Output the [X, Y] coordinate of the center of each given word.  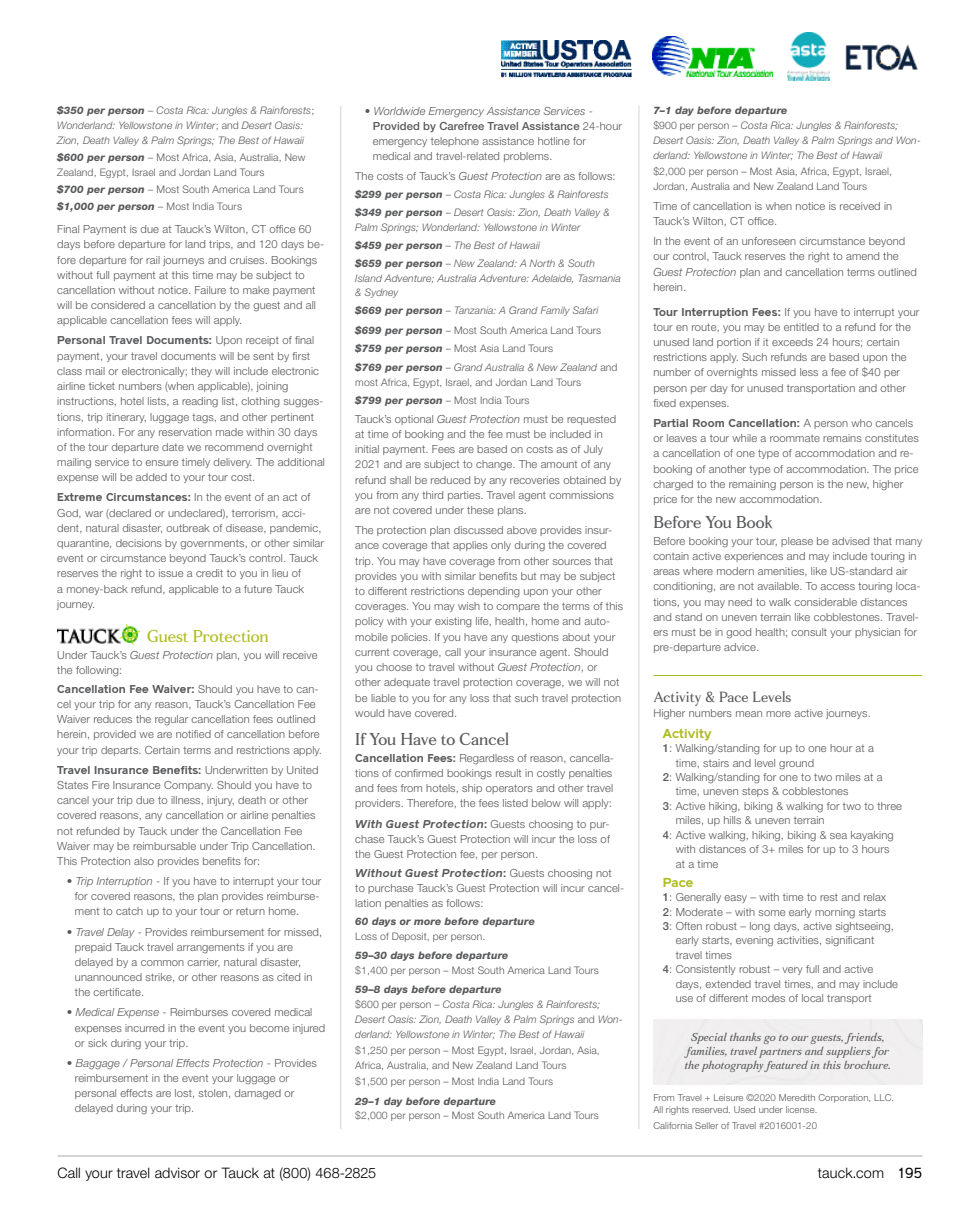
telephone [455, 142]
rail [153, 260]
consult [809, 632]
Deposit [410, 937]
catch [129, 911]
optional [414, 420]
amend [862, 256]
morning [835, 913]
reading [200, 402]
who [861, 423]
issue [171, 573]
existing [453, 622]
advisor [177, 1173]
